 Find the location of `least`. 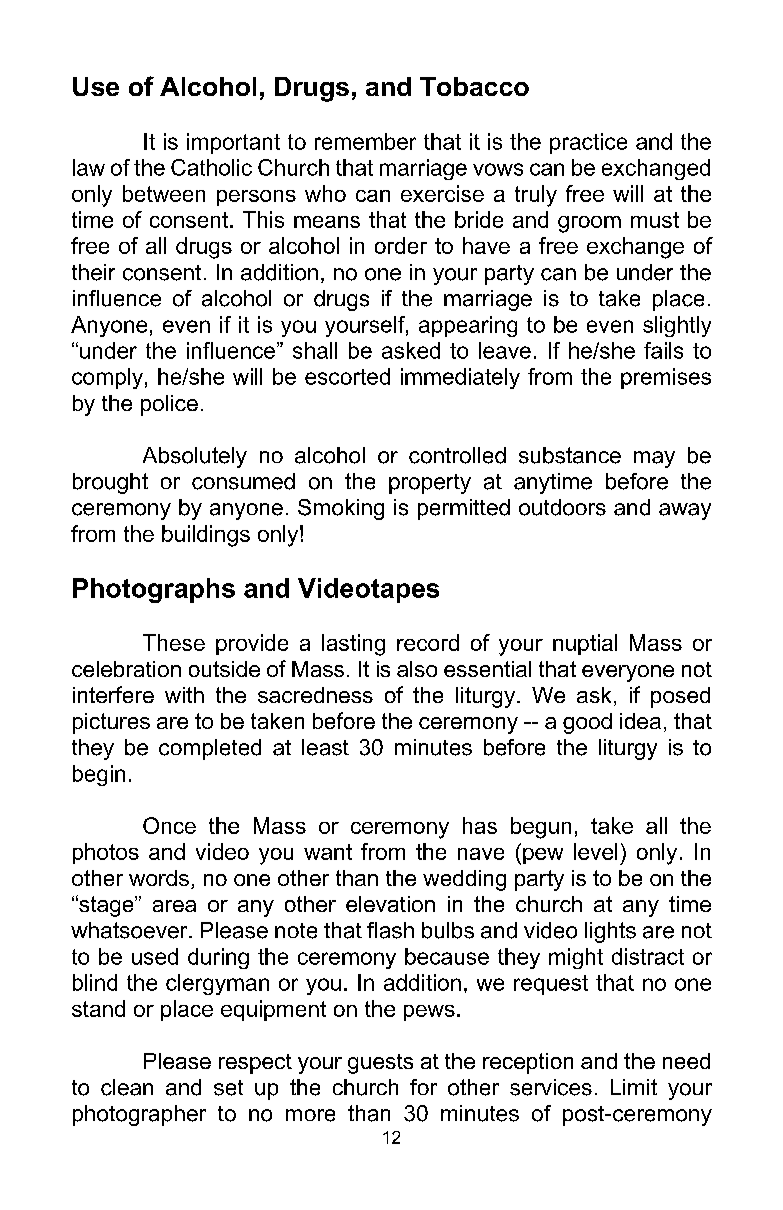

least is located at coordinates (325, 747).
